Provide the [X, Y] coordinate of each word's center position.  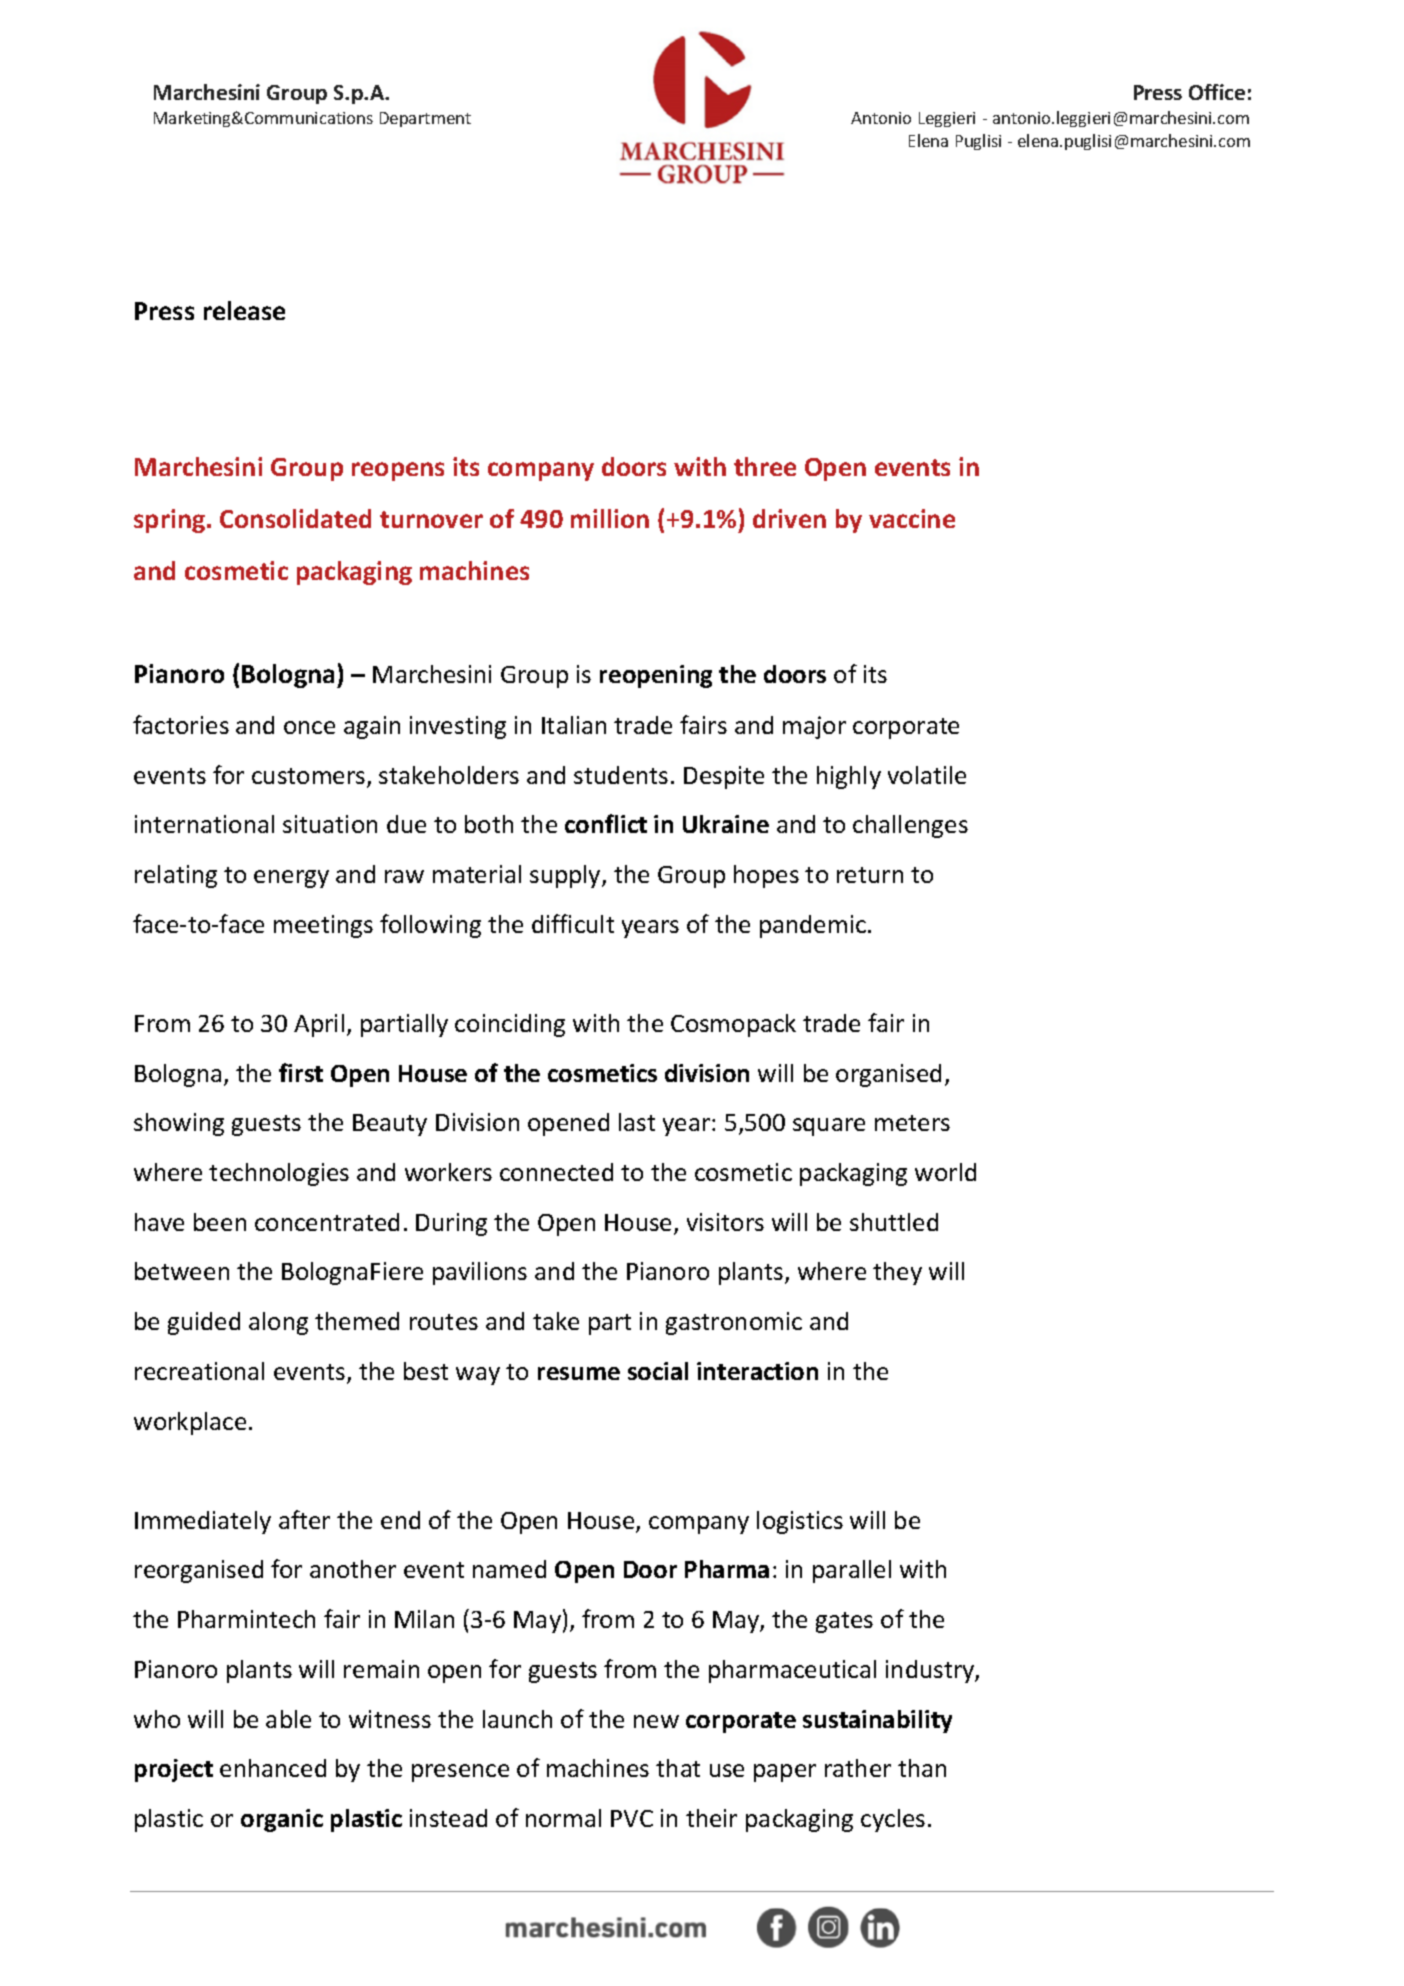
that [678, 1768]
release [244, 310]
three [765, 466]
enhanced [273, 1768]
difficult [573, 923]
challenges [910, 826]
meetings [323, 926]
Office [1217, 92]
